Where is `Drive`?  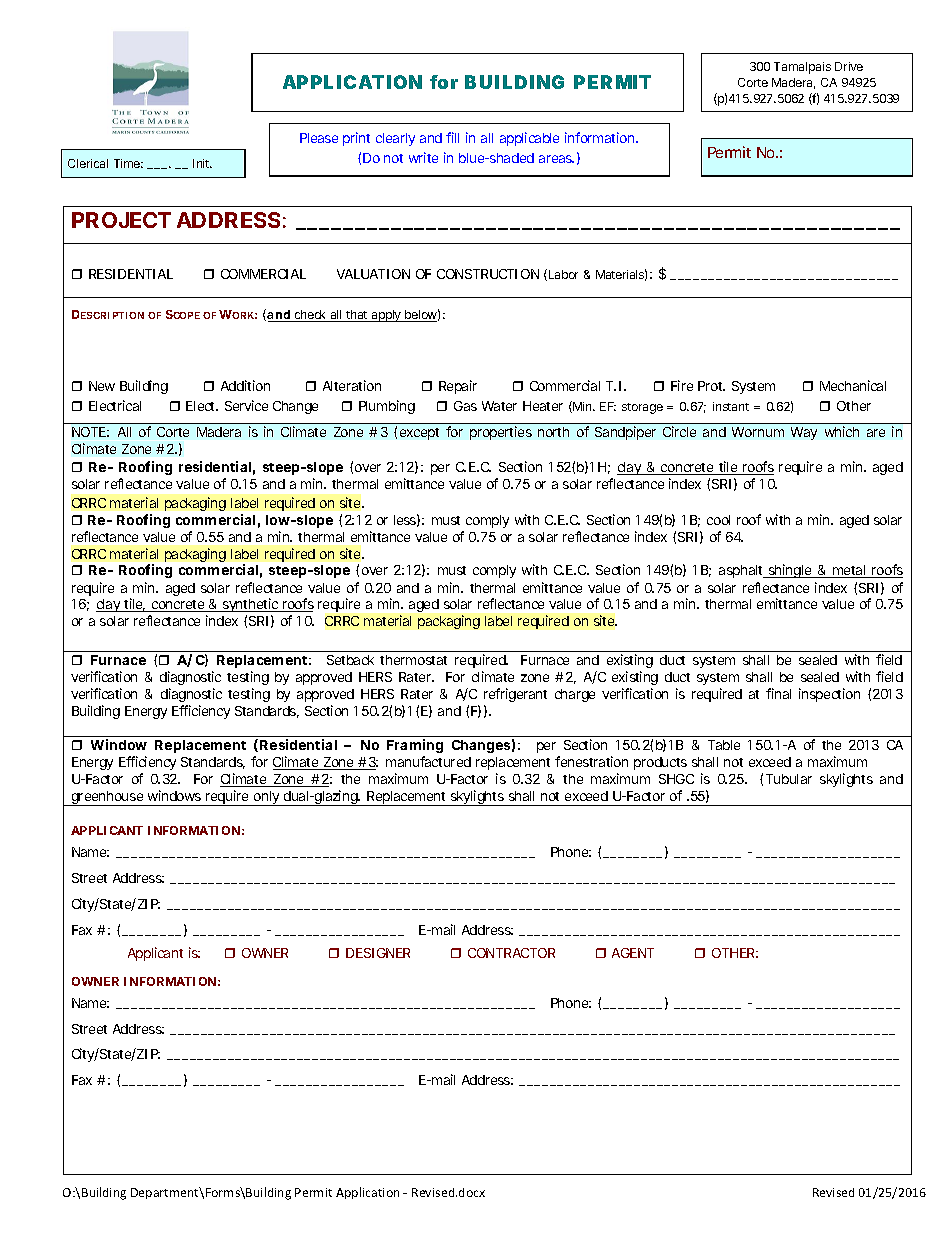
Drive is located at coordinates (849, 66).
